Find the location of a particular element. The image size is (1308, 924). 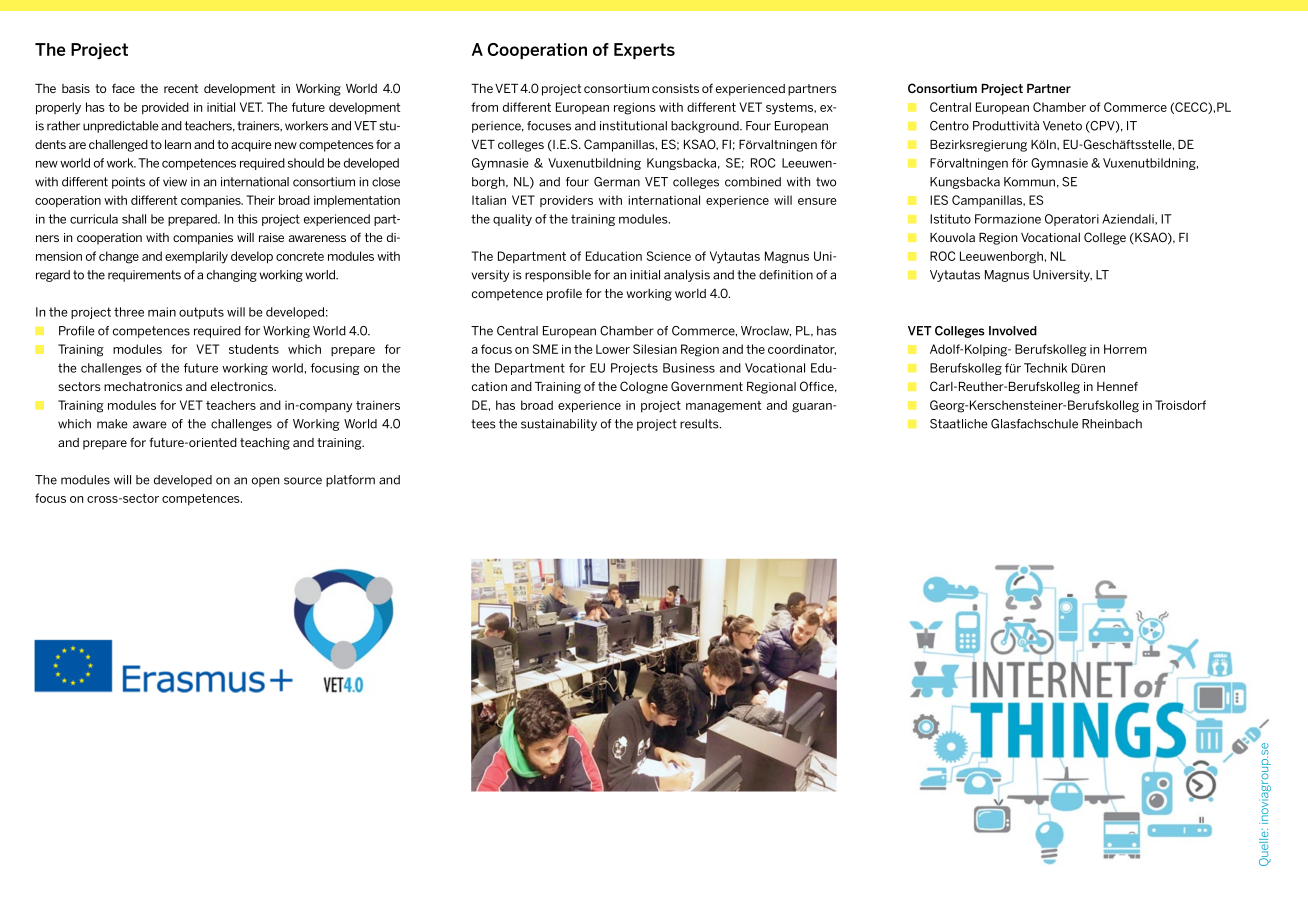

Centro is located at coordinates (949, 126).
